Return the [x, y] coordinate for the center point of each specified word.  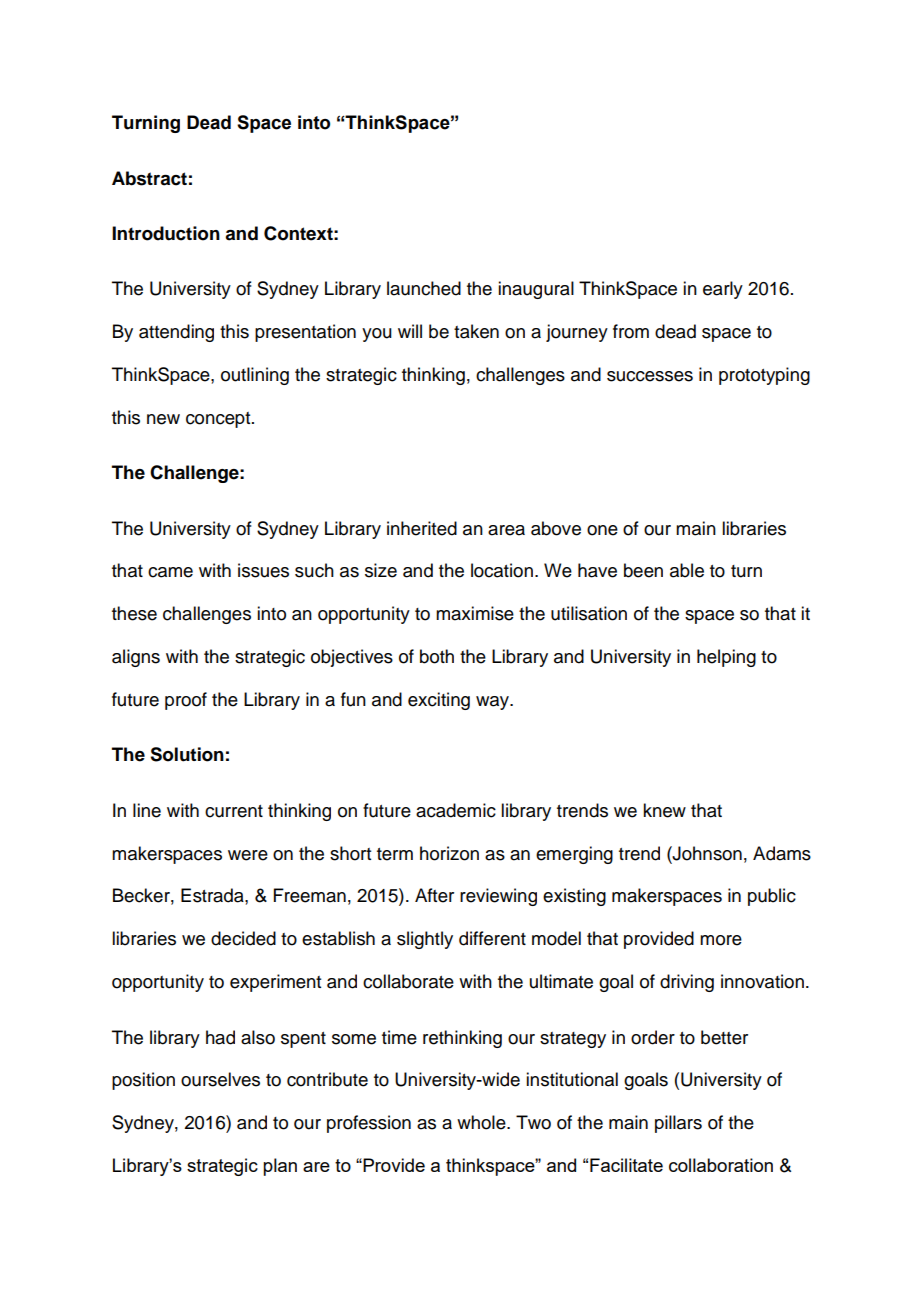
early [723, 290]
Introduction [166, 233]
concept [219, 420]
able [687, 570]
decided [243, 938]
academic [456, 810]
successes [650, 376]
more [721, 940]
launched [424, 288]
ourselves [220, 1079]
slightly [425, 940]
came [170, 572]
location [502, 570]
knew [664, 810]
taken [476, 331]
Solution [187, 754]
